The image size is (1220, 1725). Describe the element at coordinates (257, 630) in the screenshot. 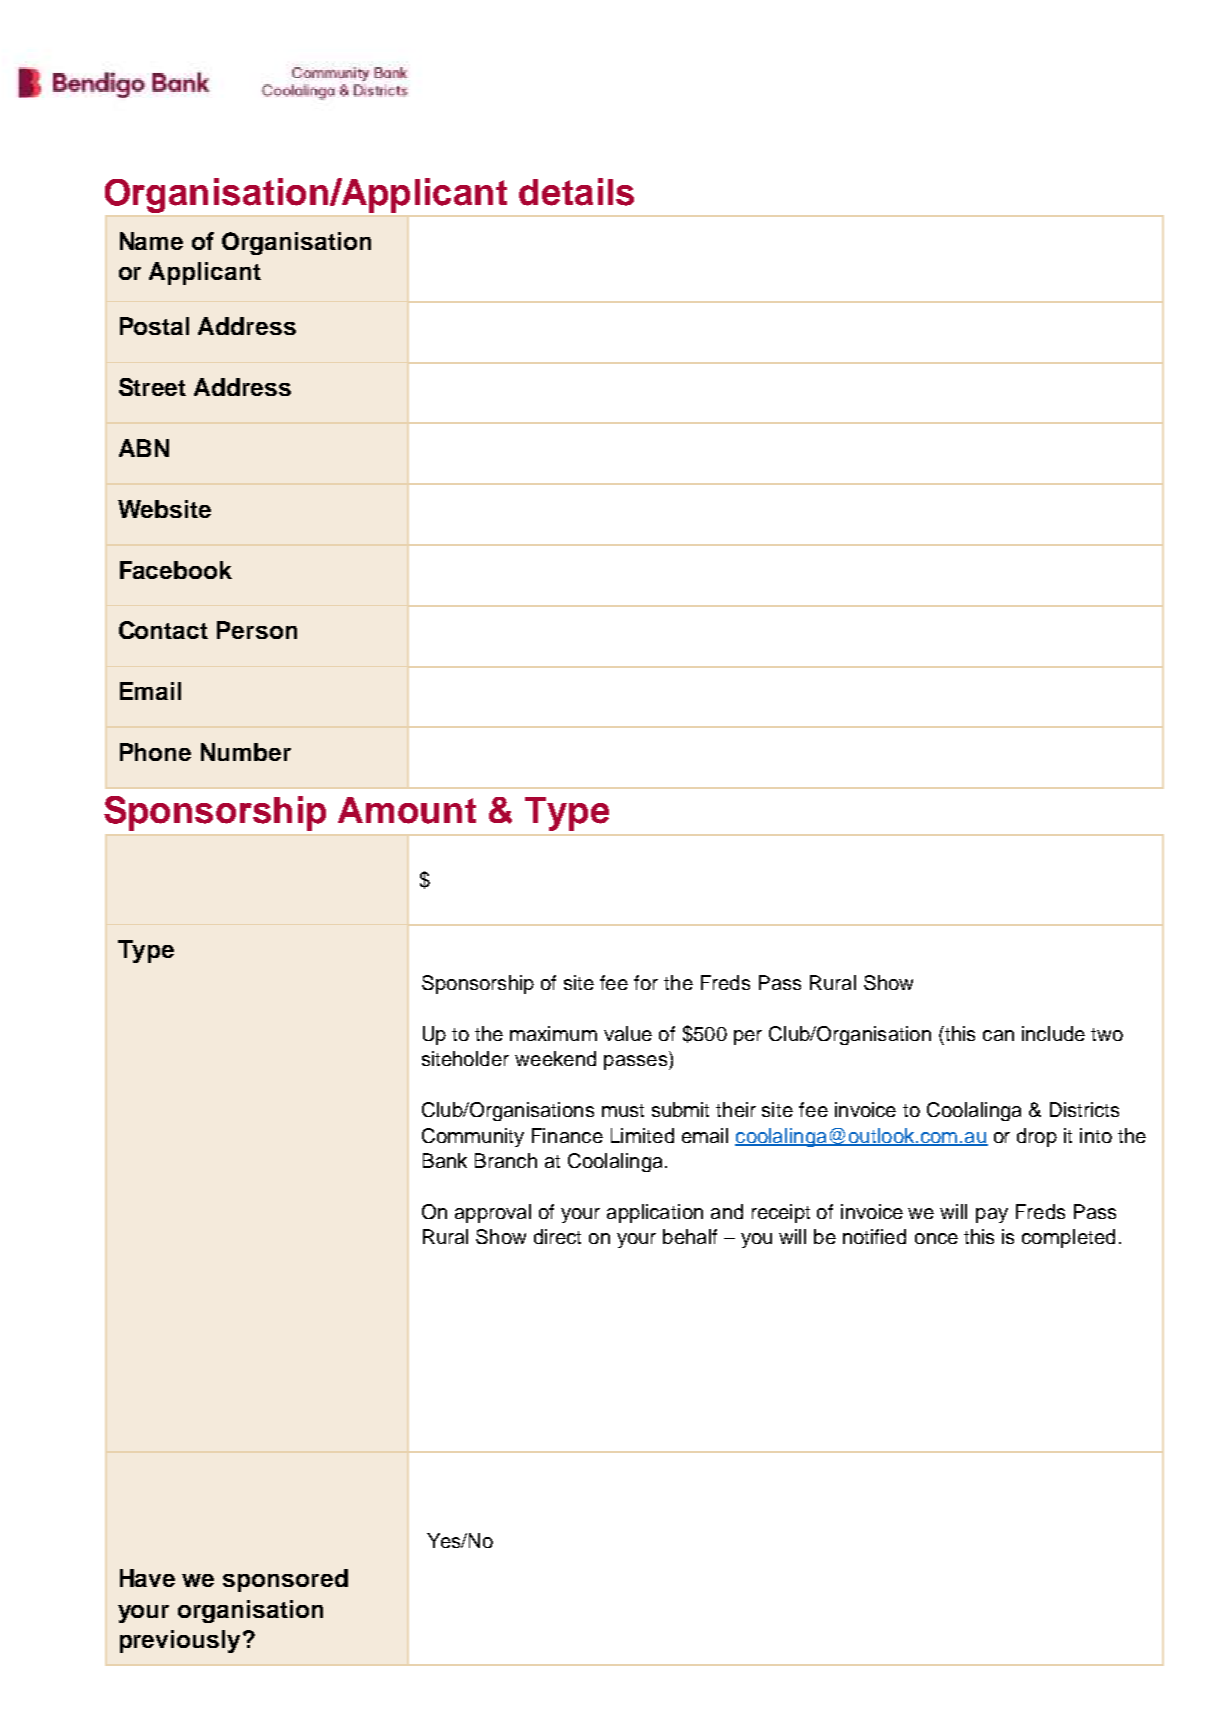

I see `Person` at that location.
